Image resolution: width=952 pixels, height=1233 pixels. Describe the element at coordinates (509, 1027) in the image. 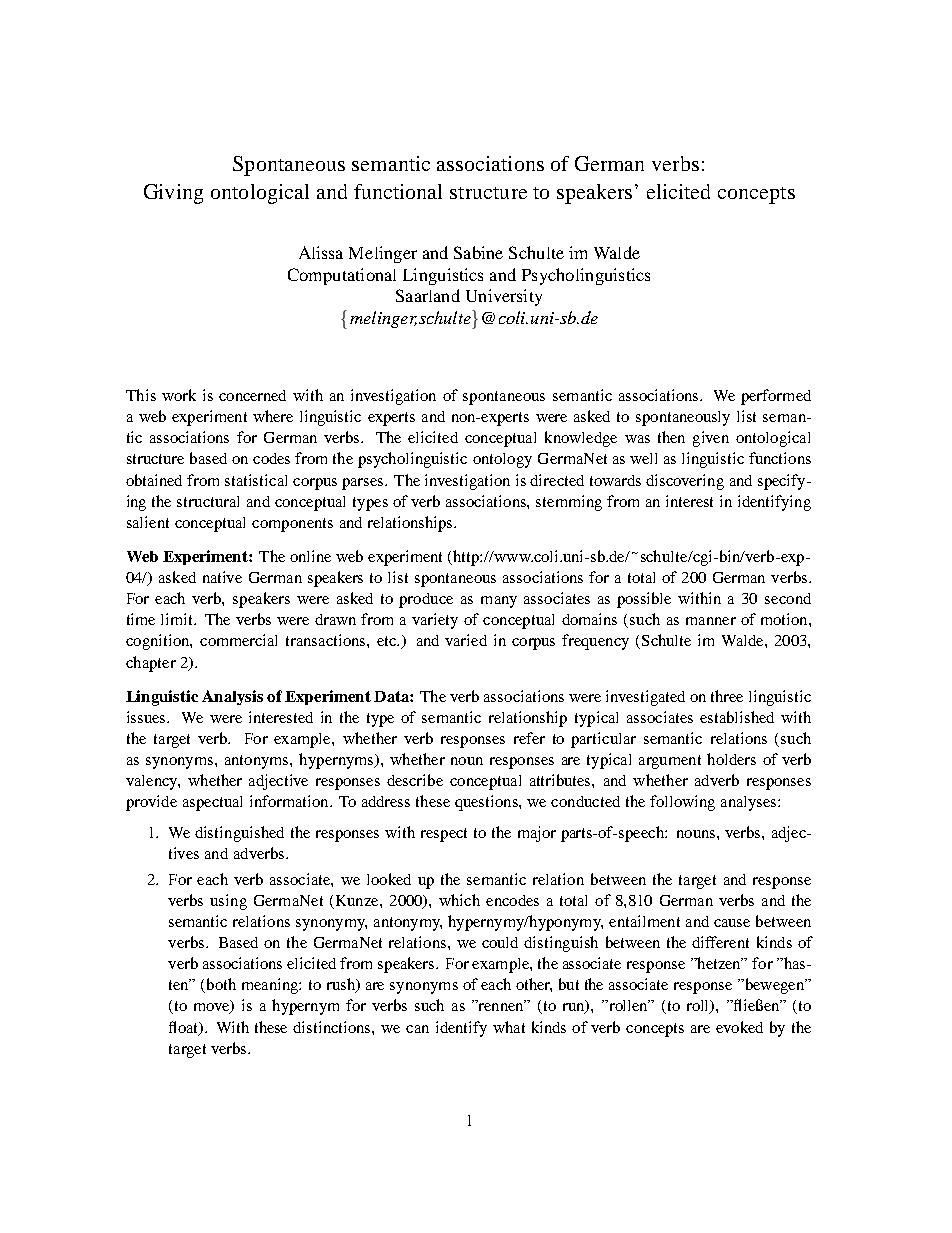

I see `what` at that location.
